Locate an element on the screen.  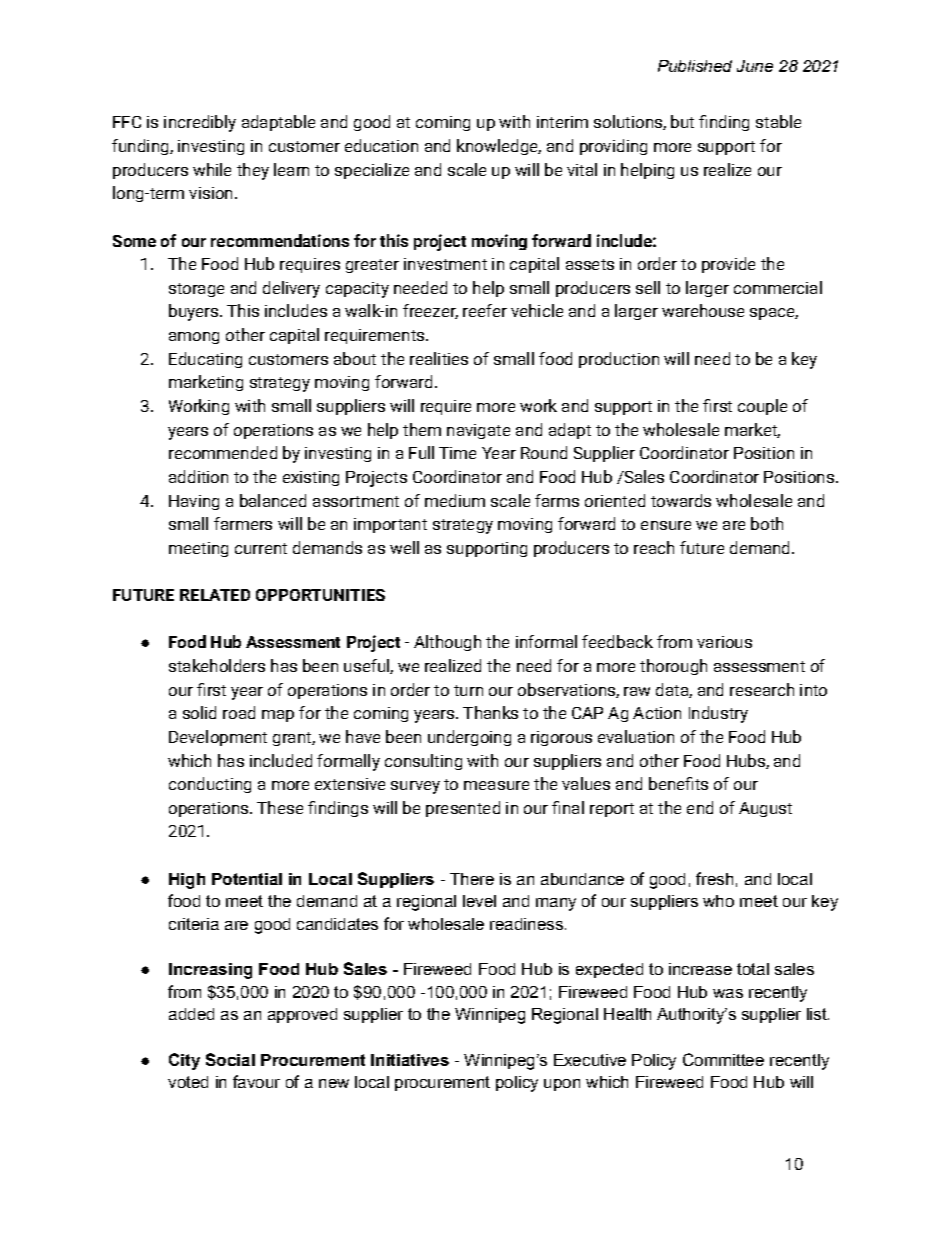
Social is located at coordinates (230, 1059).
